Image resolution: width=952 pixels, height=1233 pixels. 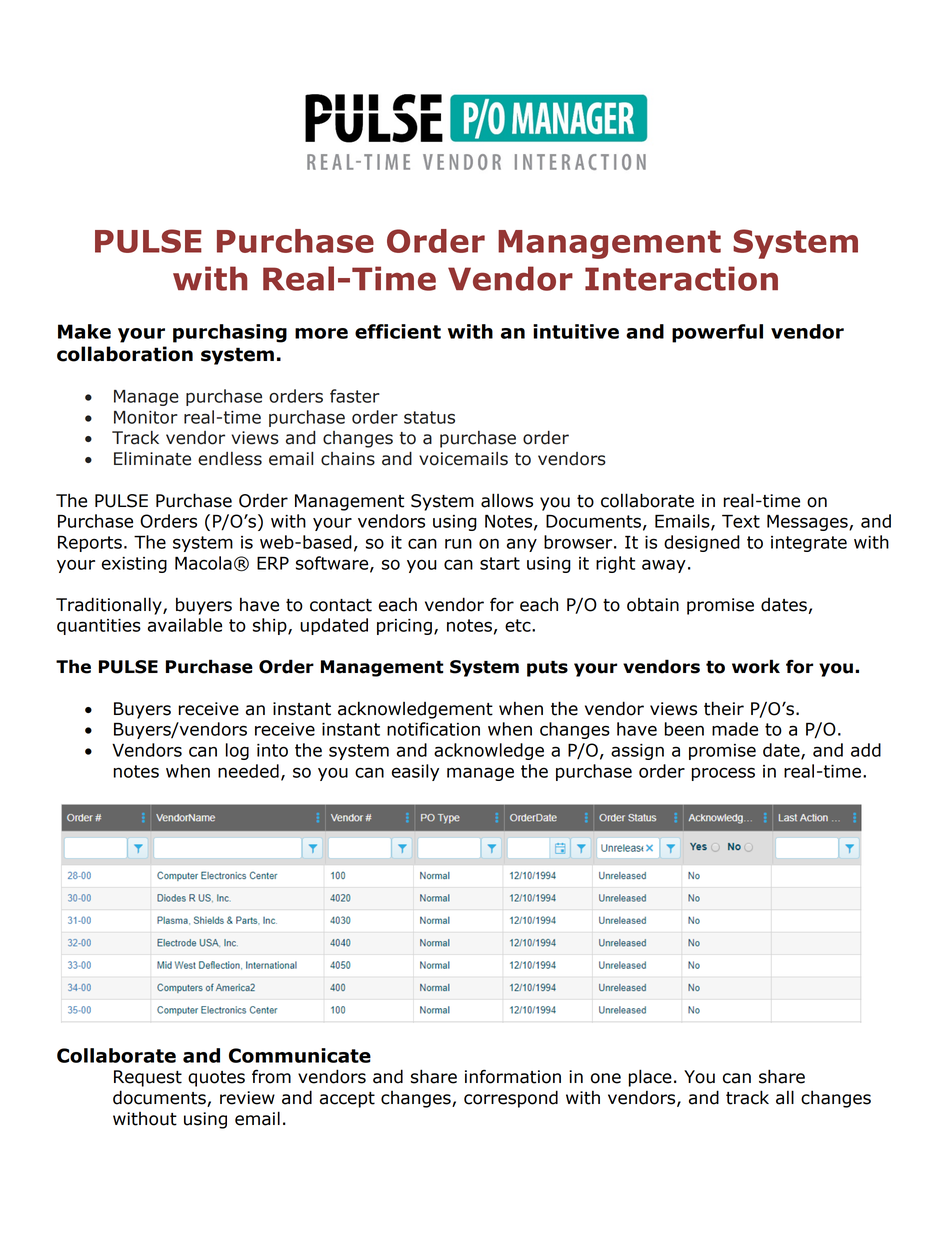 What do you see at coordinates (723, 774) in the screenshot?
I see `process` at bounding box center [723, 774].
